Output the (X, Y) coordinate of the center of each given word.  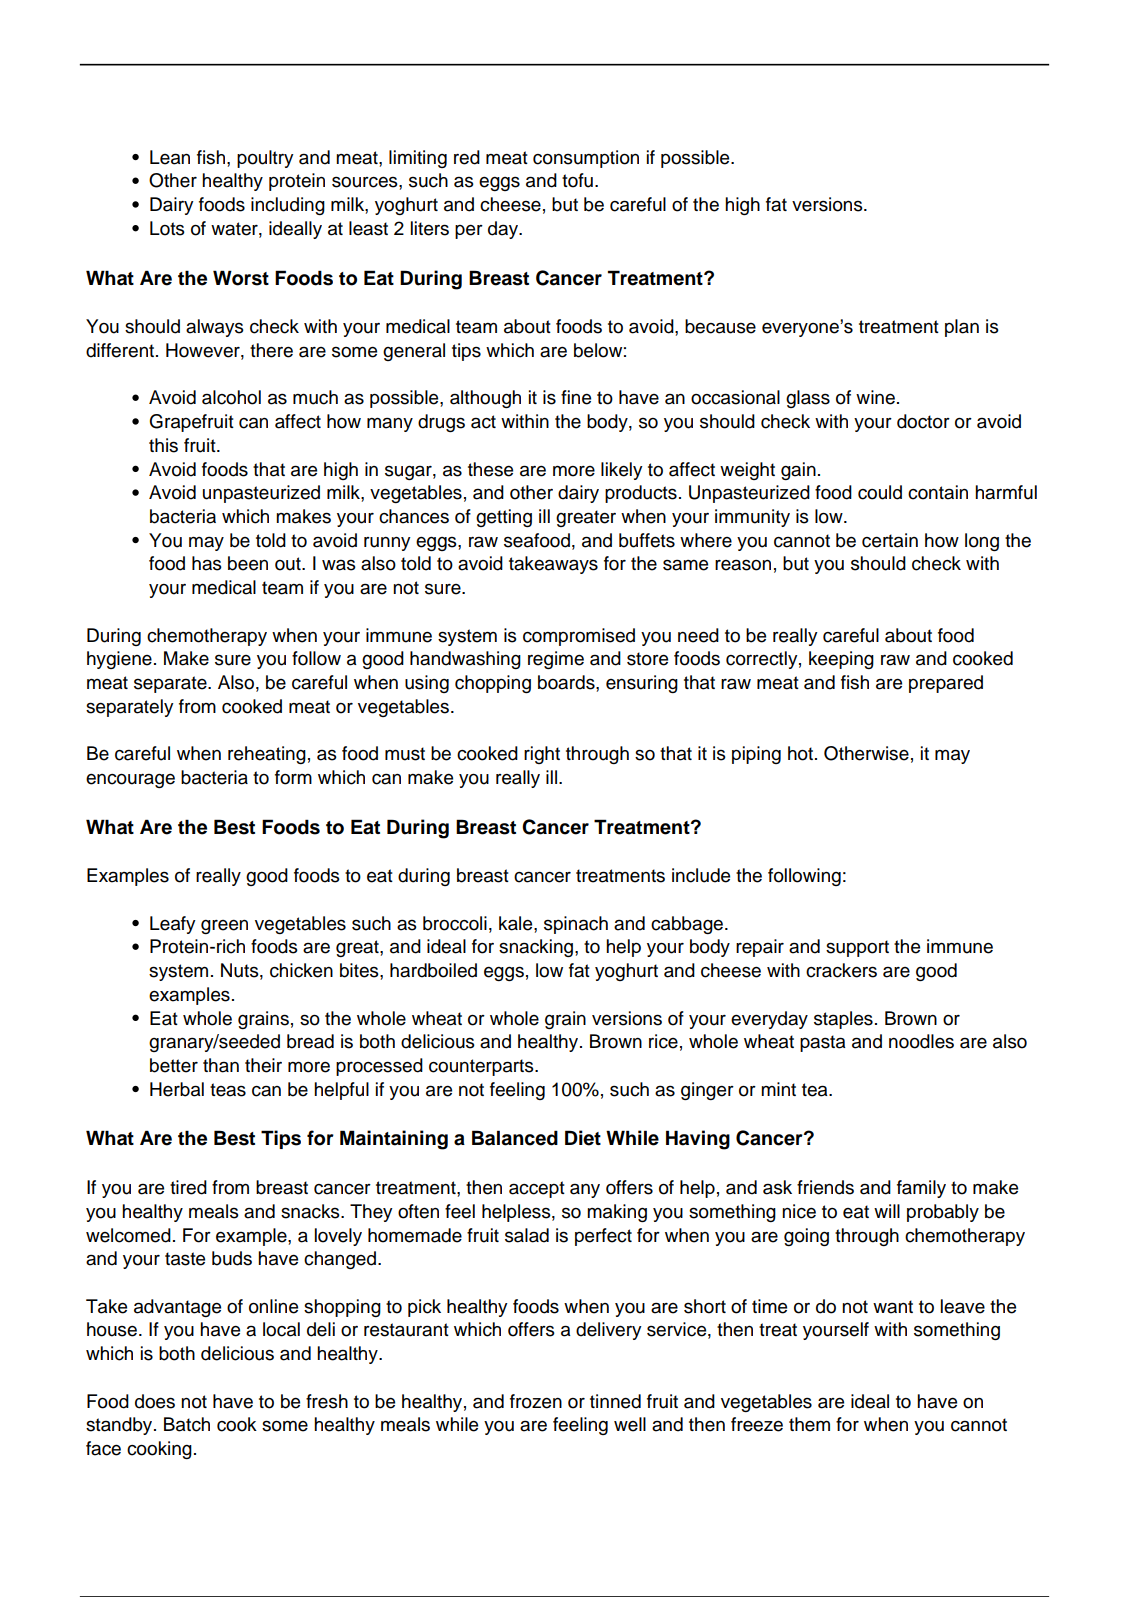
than (221, 1065)
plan (962, 328)
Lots (167, 228)
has (207, 563)
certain (890, 540)
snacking (536, 948)
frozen (536, 1401)
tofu (577, 180)
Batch (187, 1424)
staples (843, 1020)
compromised (579, 637)
